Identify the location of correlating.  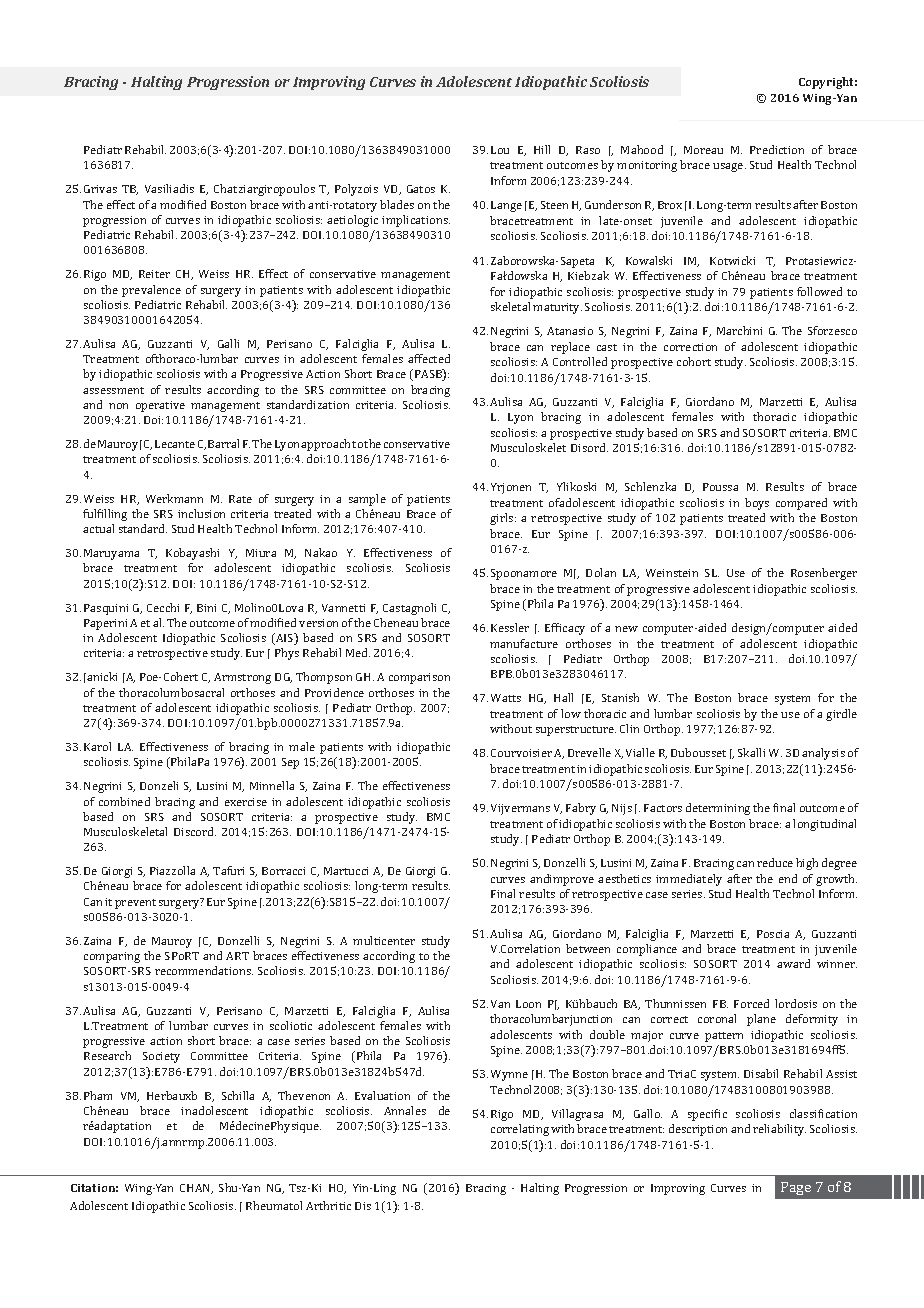
(520, 1130).
